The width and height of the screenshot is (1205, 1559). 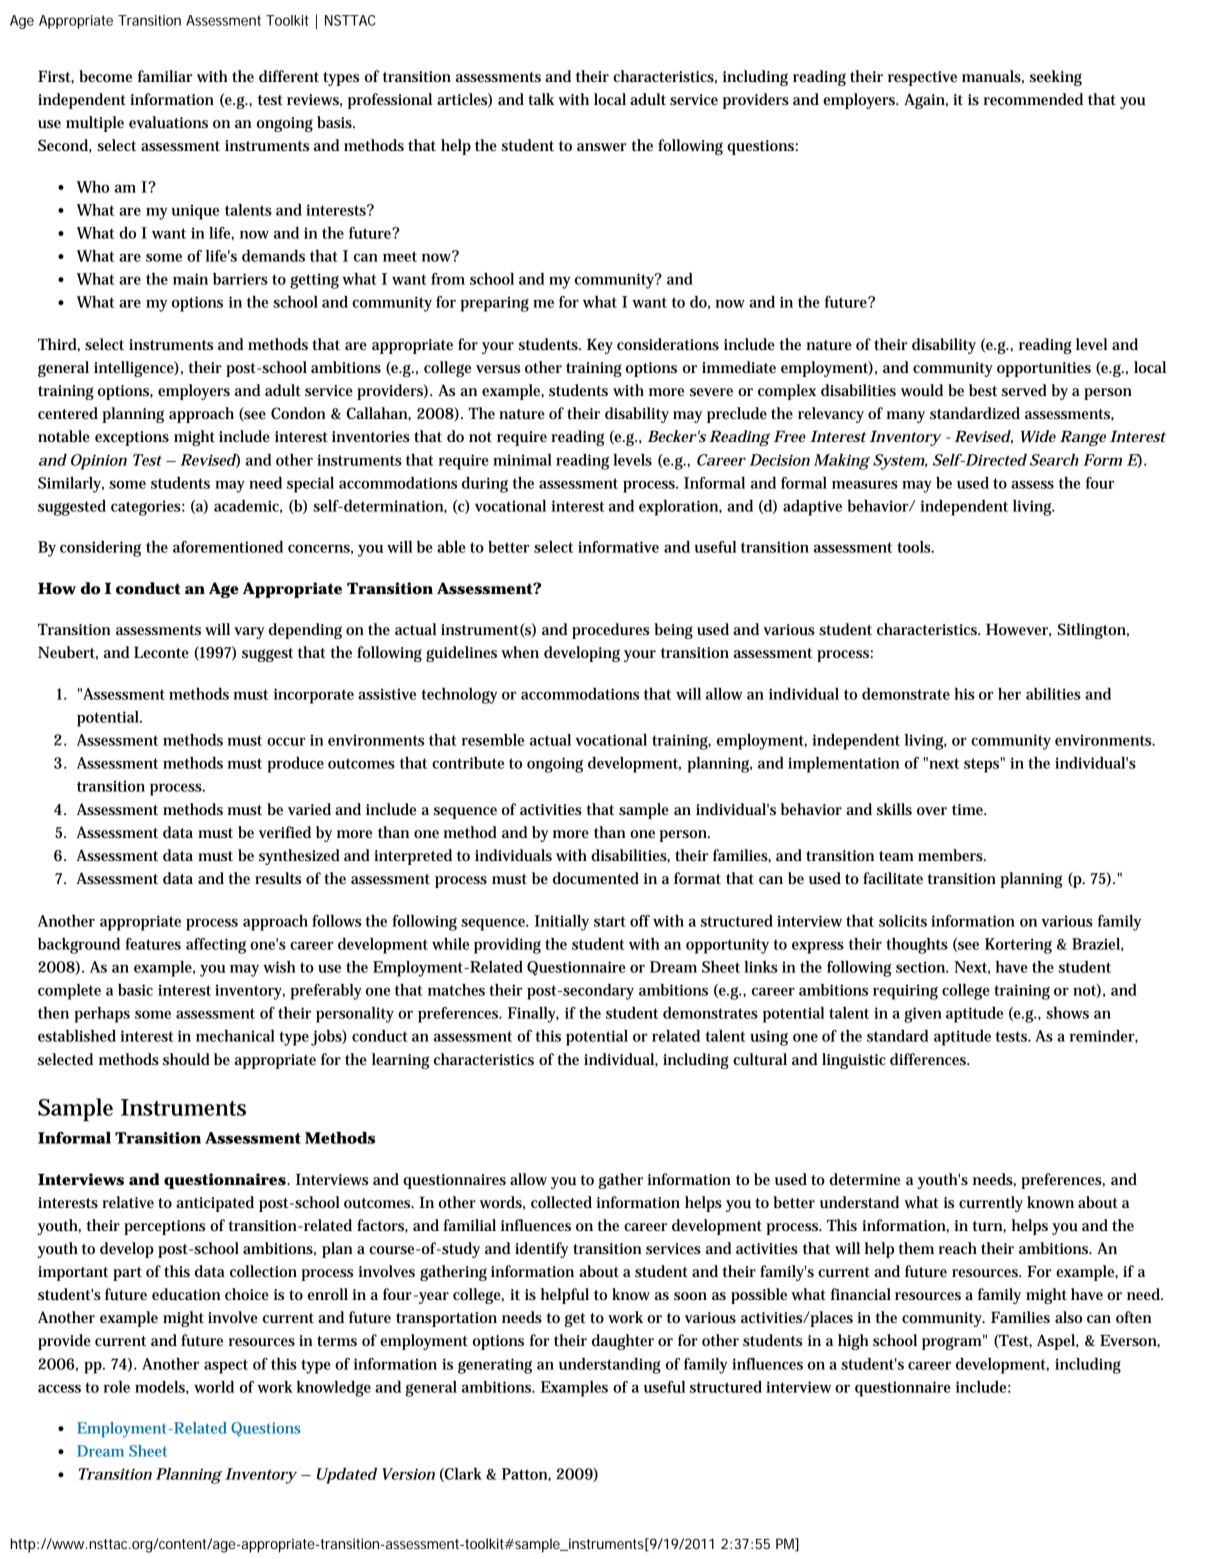 What do you see at coordinates (525, 1474) in the screenshot?
I see `Patton` at bounding box center [525, 1474].
